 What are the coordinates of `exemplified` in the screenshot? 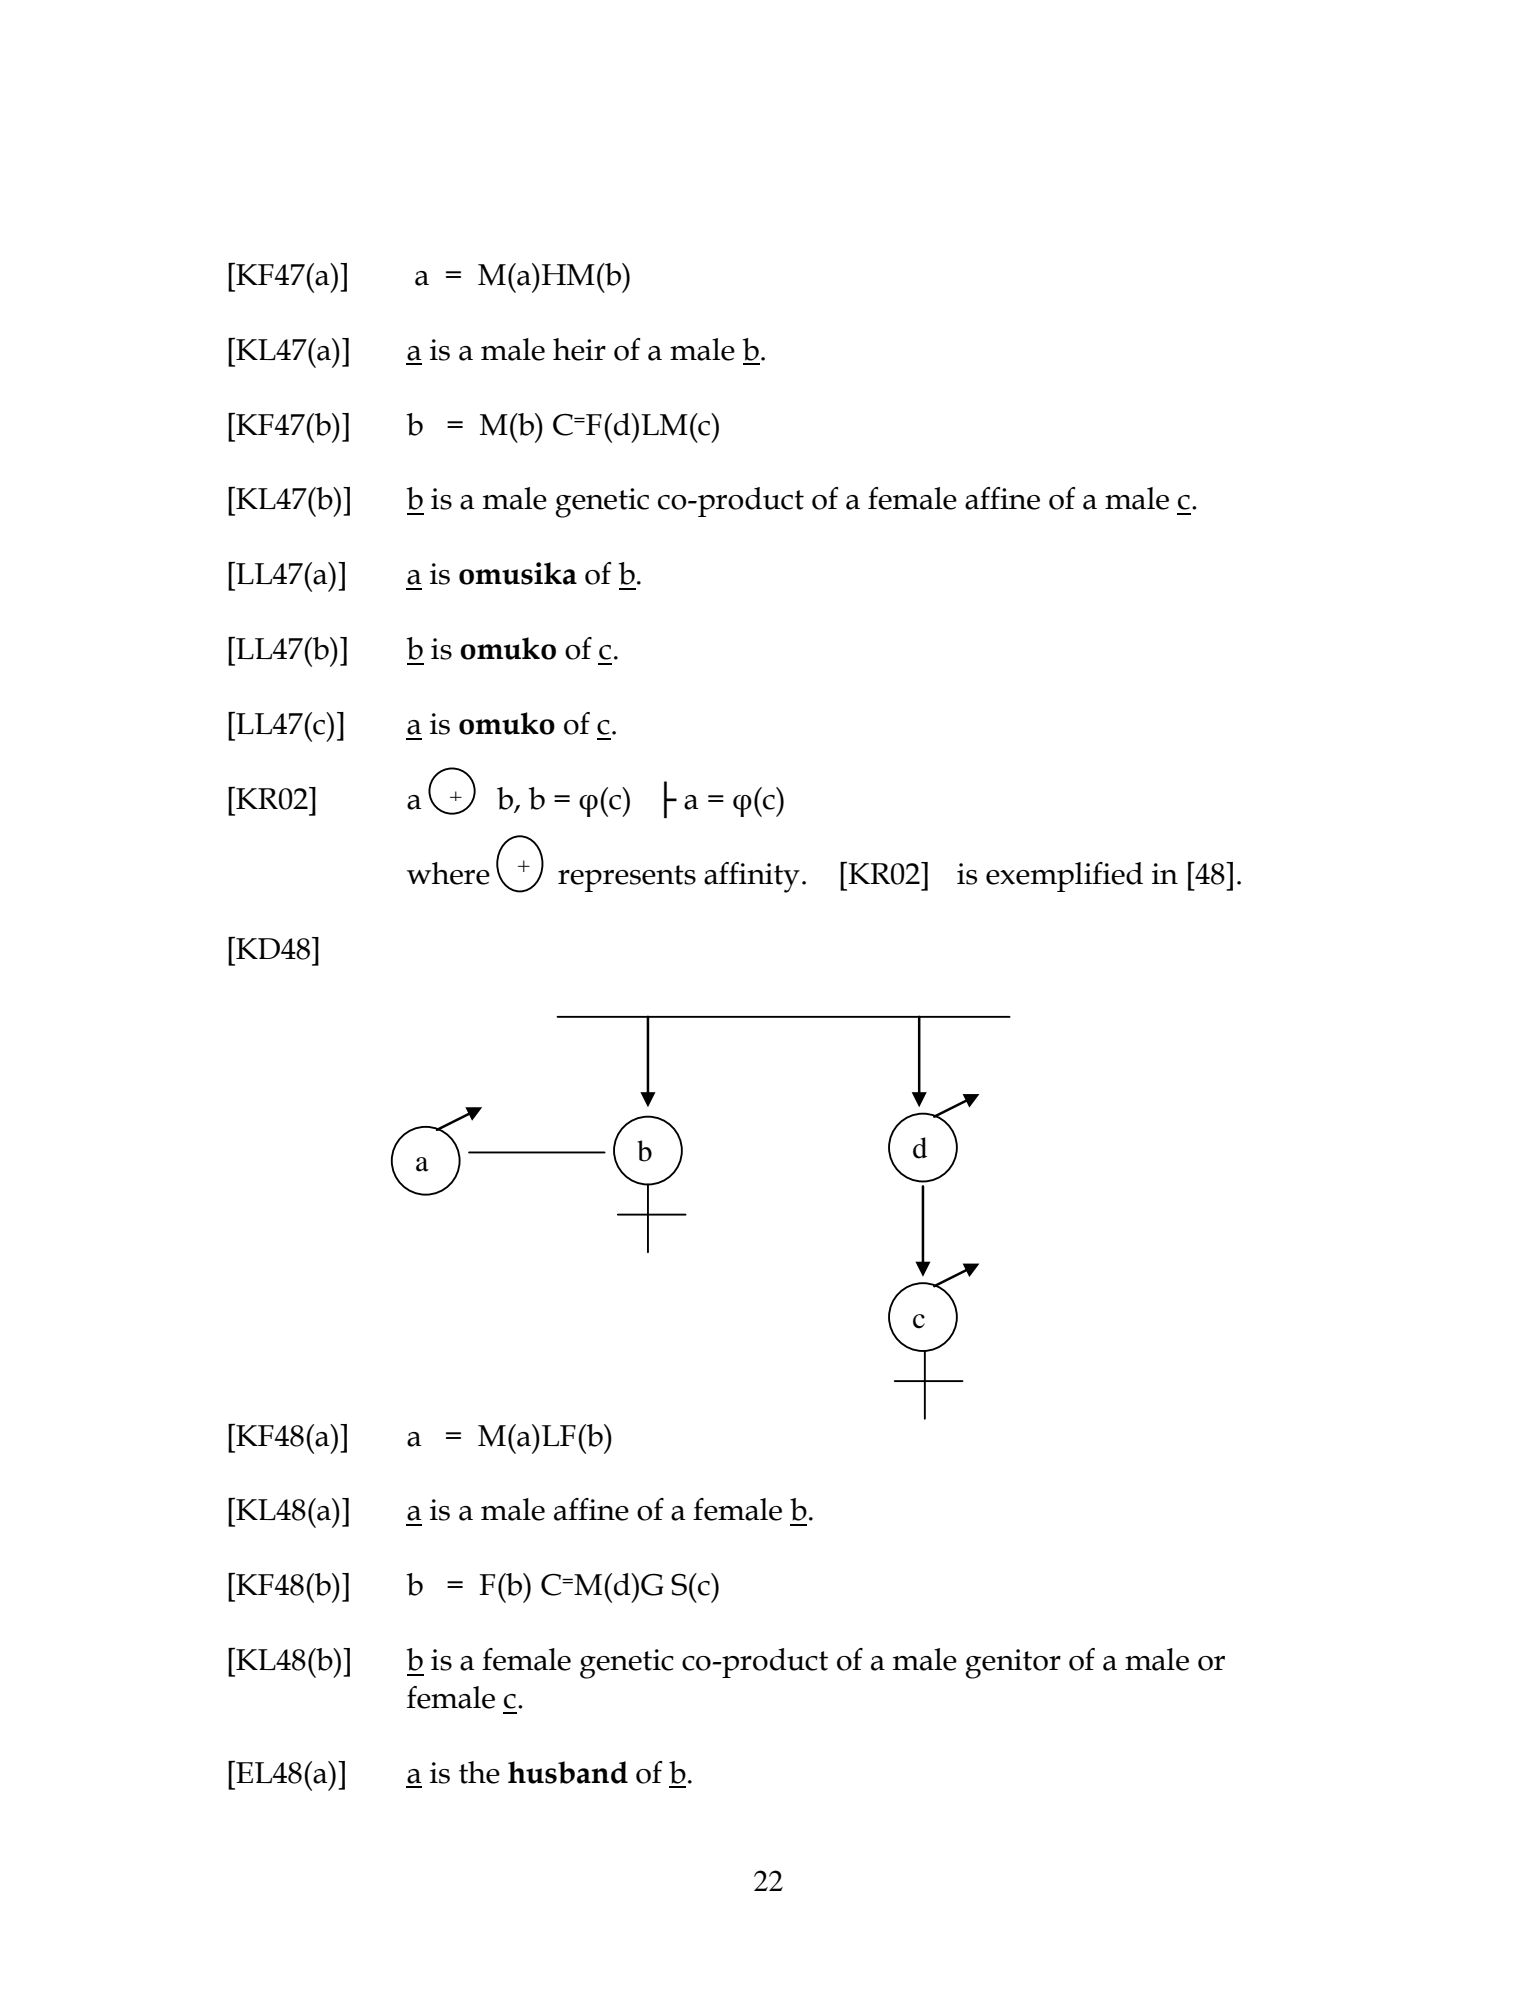 It's located at (1064, 877).
